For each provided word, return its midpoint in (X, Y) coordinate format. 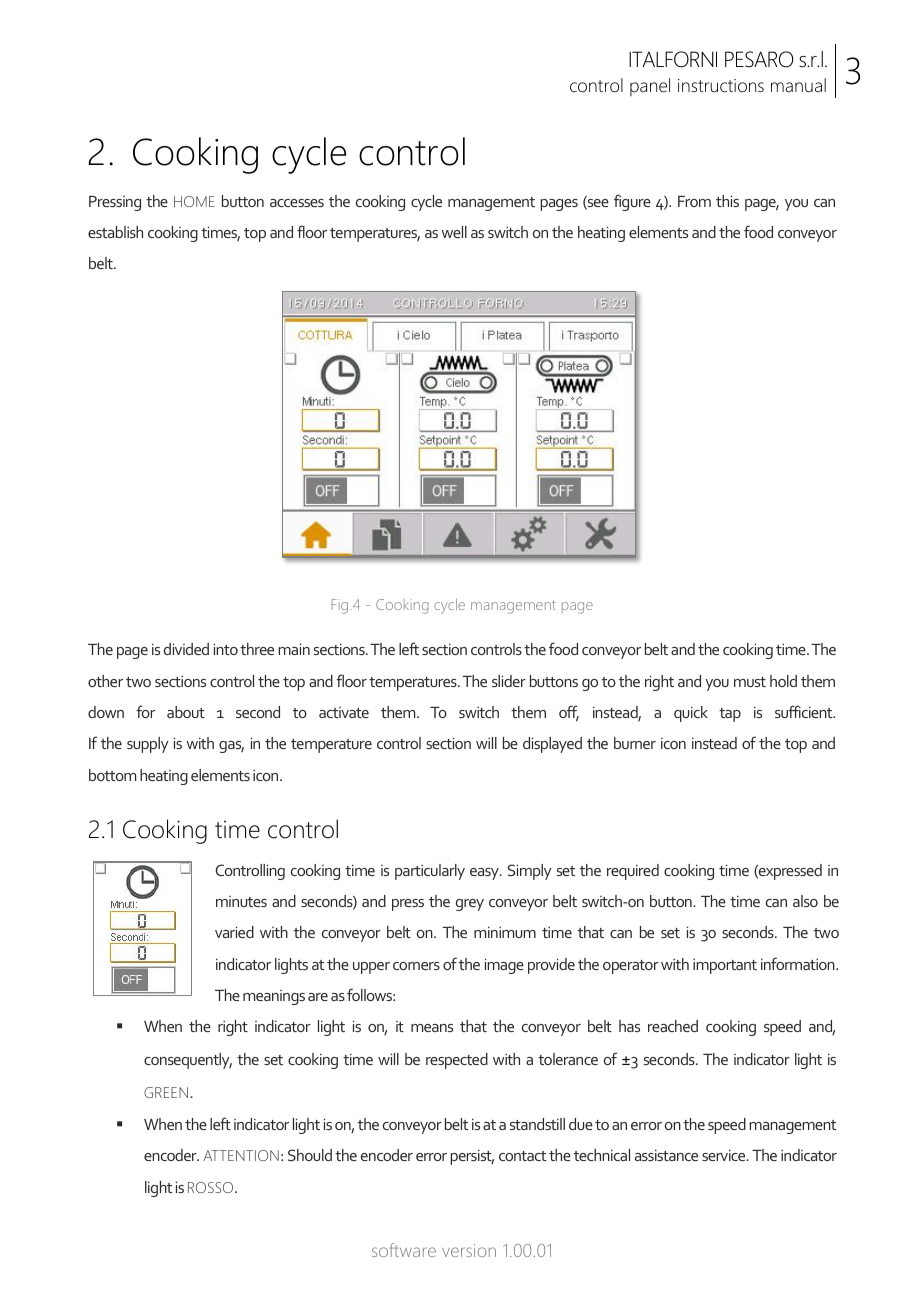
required (633, 872)
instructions (721, 86)
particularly (430, 872)
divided (186, 649)
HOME (194, 201)
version (469, 1250)
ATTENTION (241, 1155)
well (454, 232)
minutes (241, 901)
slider (509, 681)
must (750, 682)
